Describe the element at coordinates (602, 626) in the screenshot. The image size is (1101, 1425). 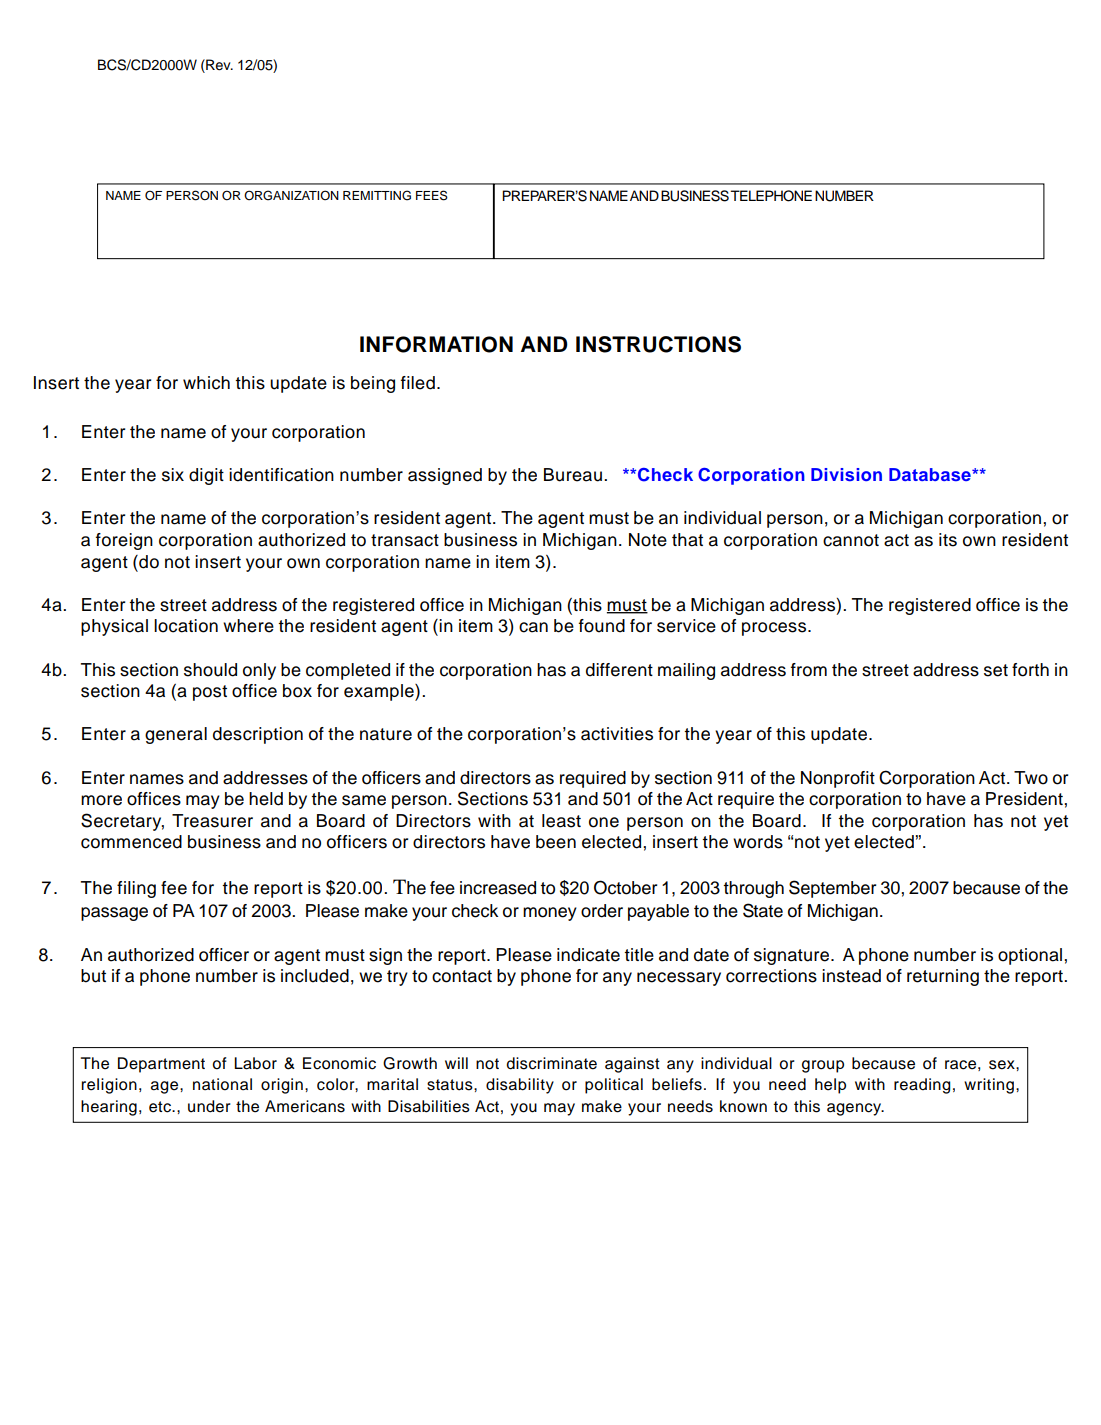
I see `found` at that location.
